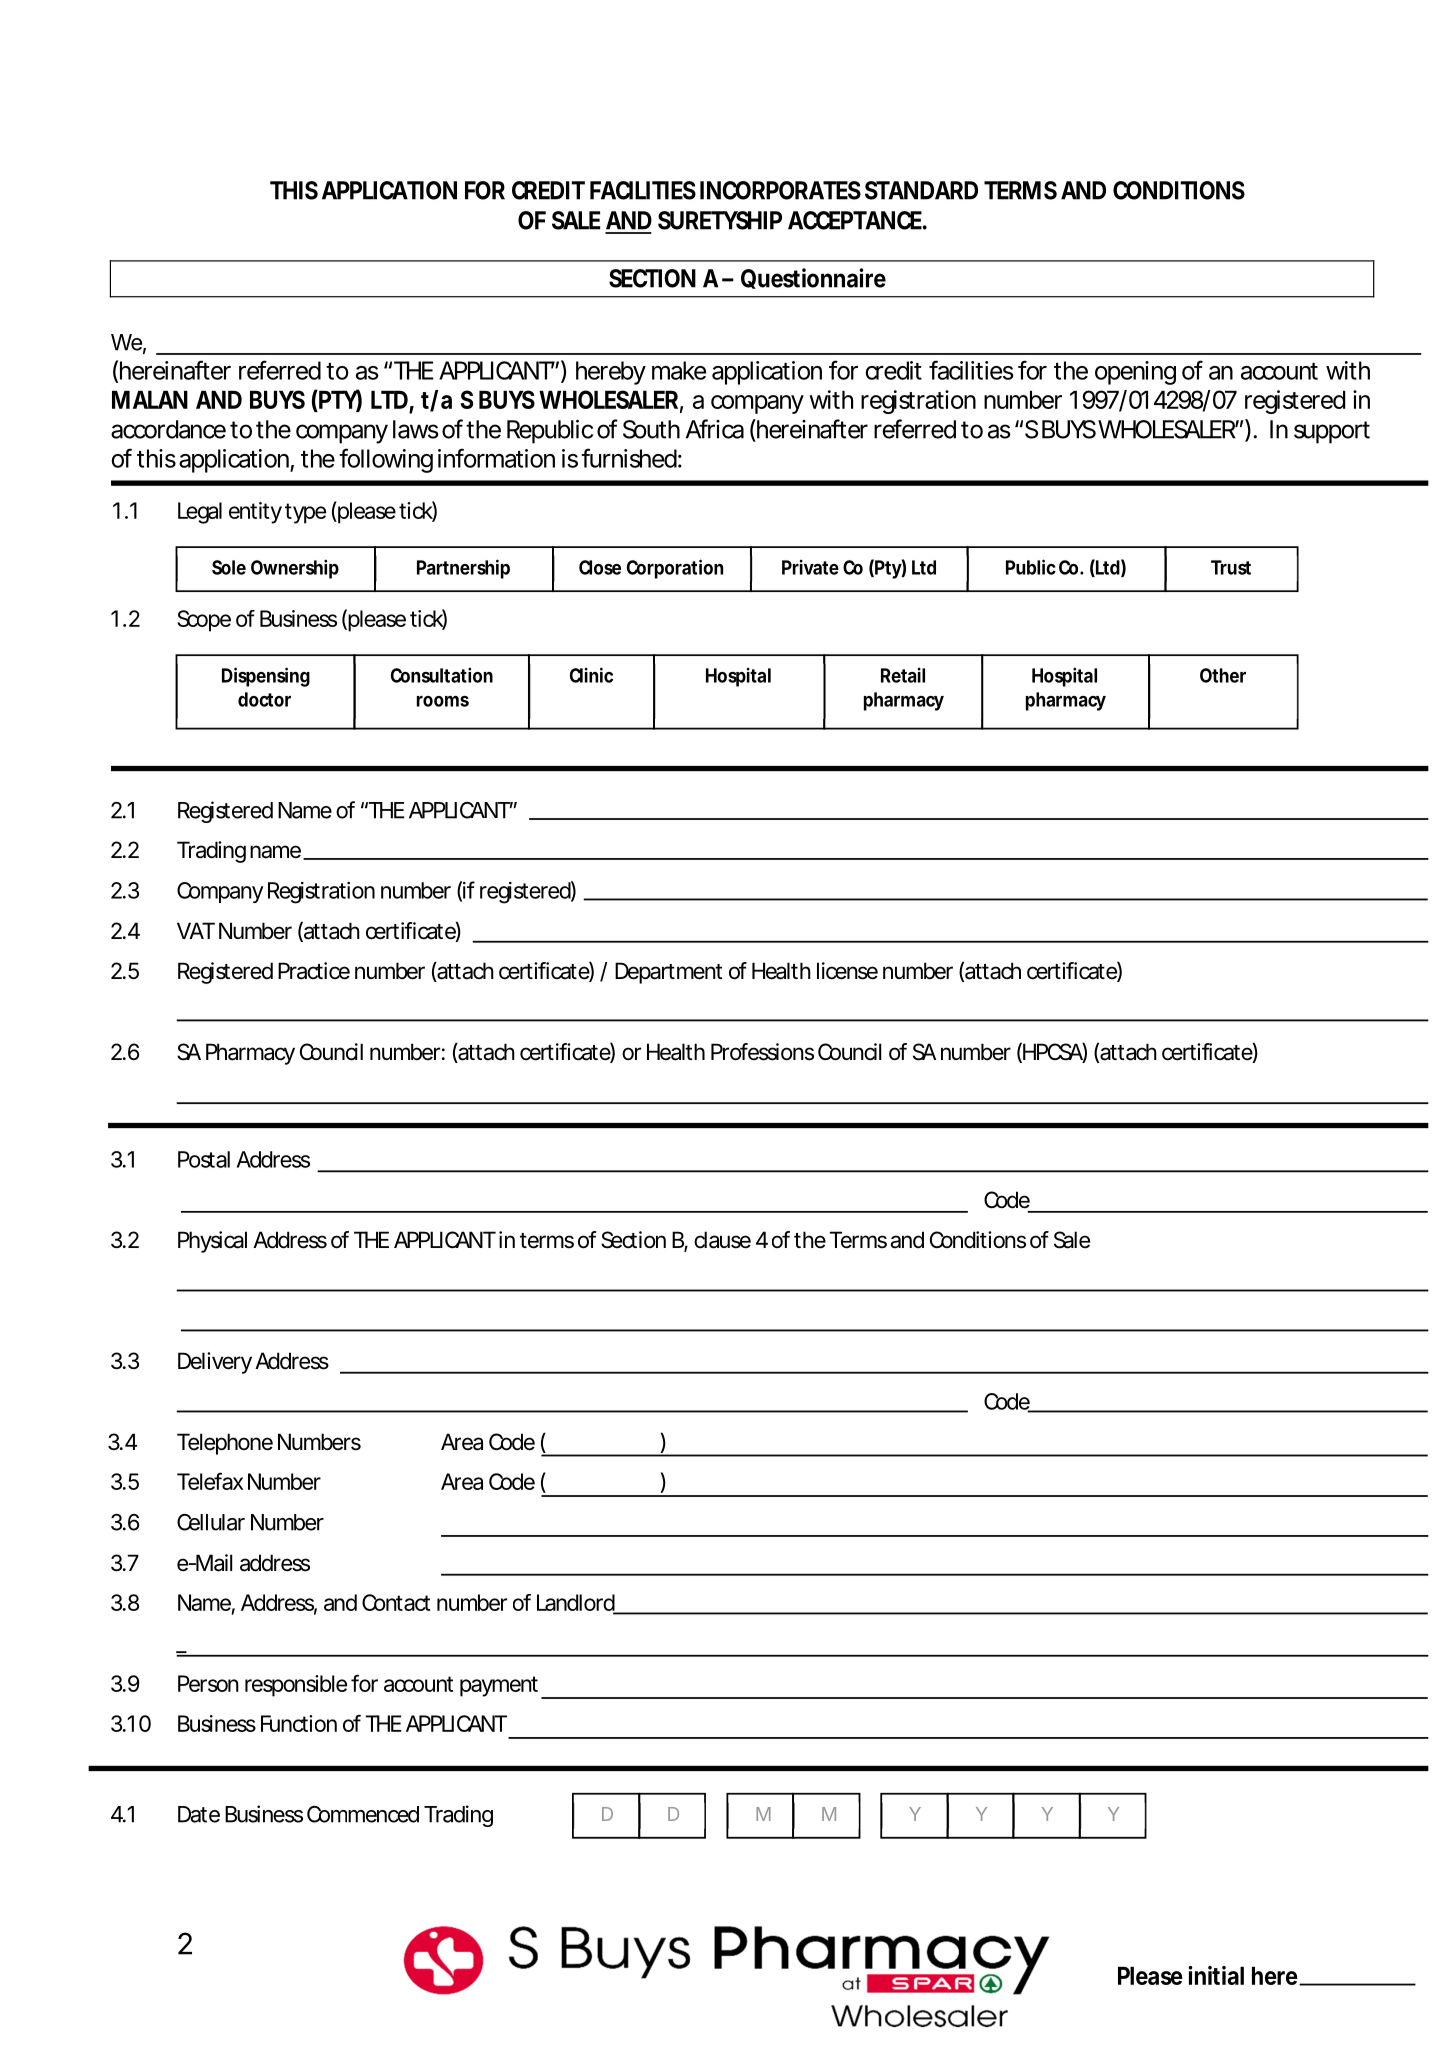 This screenshot has height=2060, width=1456. I want to click on MALAN, so click(150, 400).
